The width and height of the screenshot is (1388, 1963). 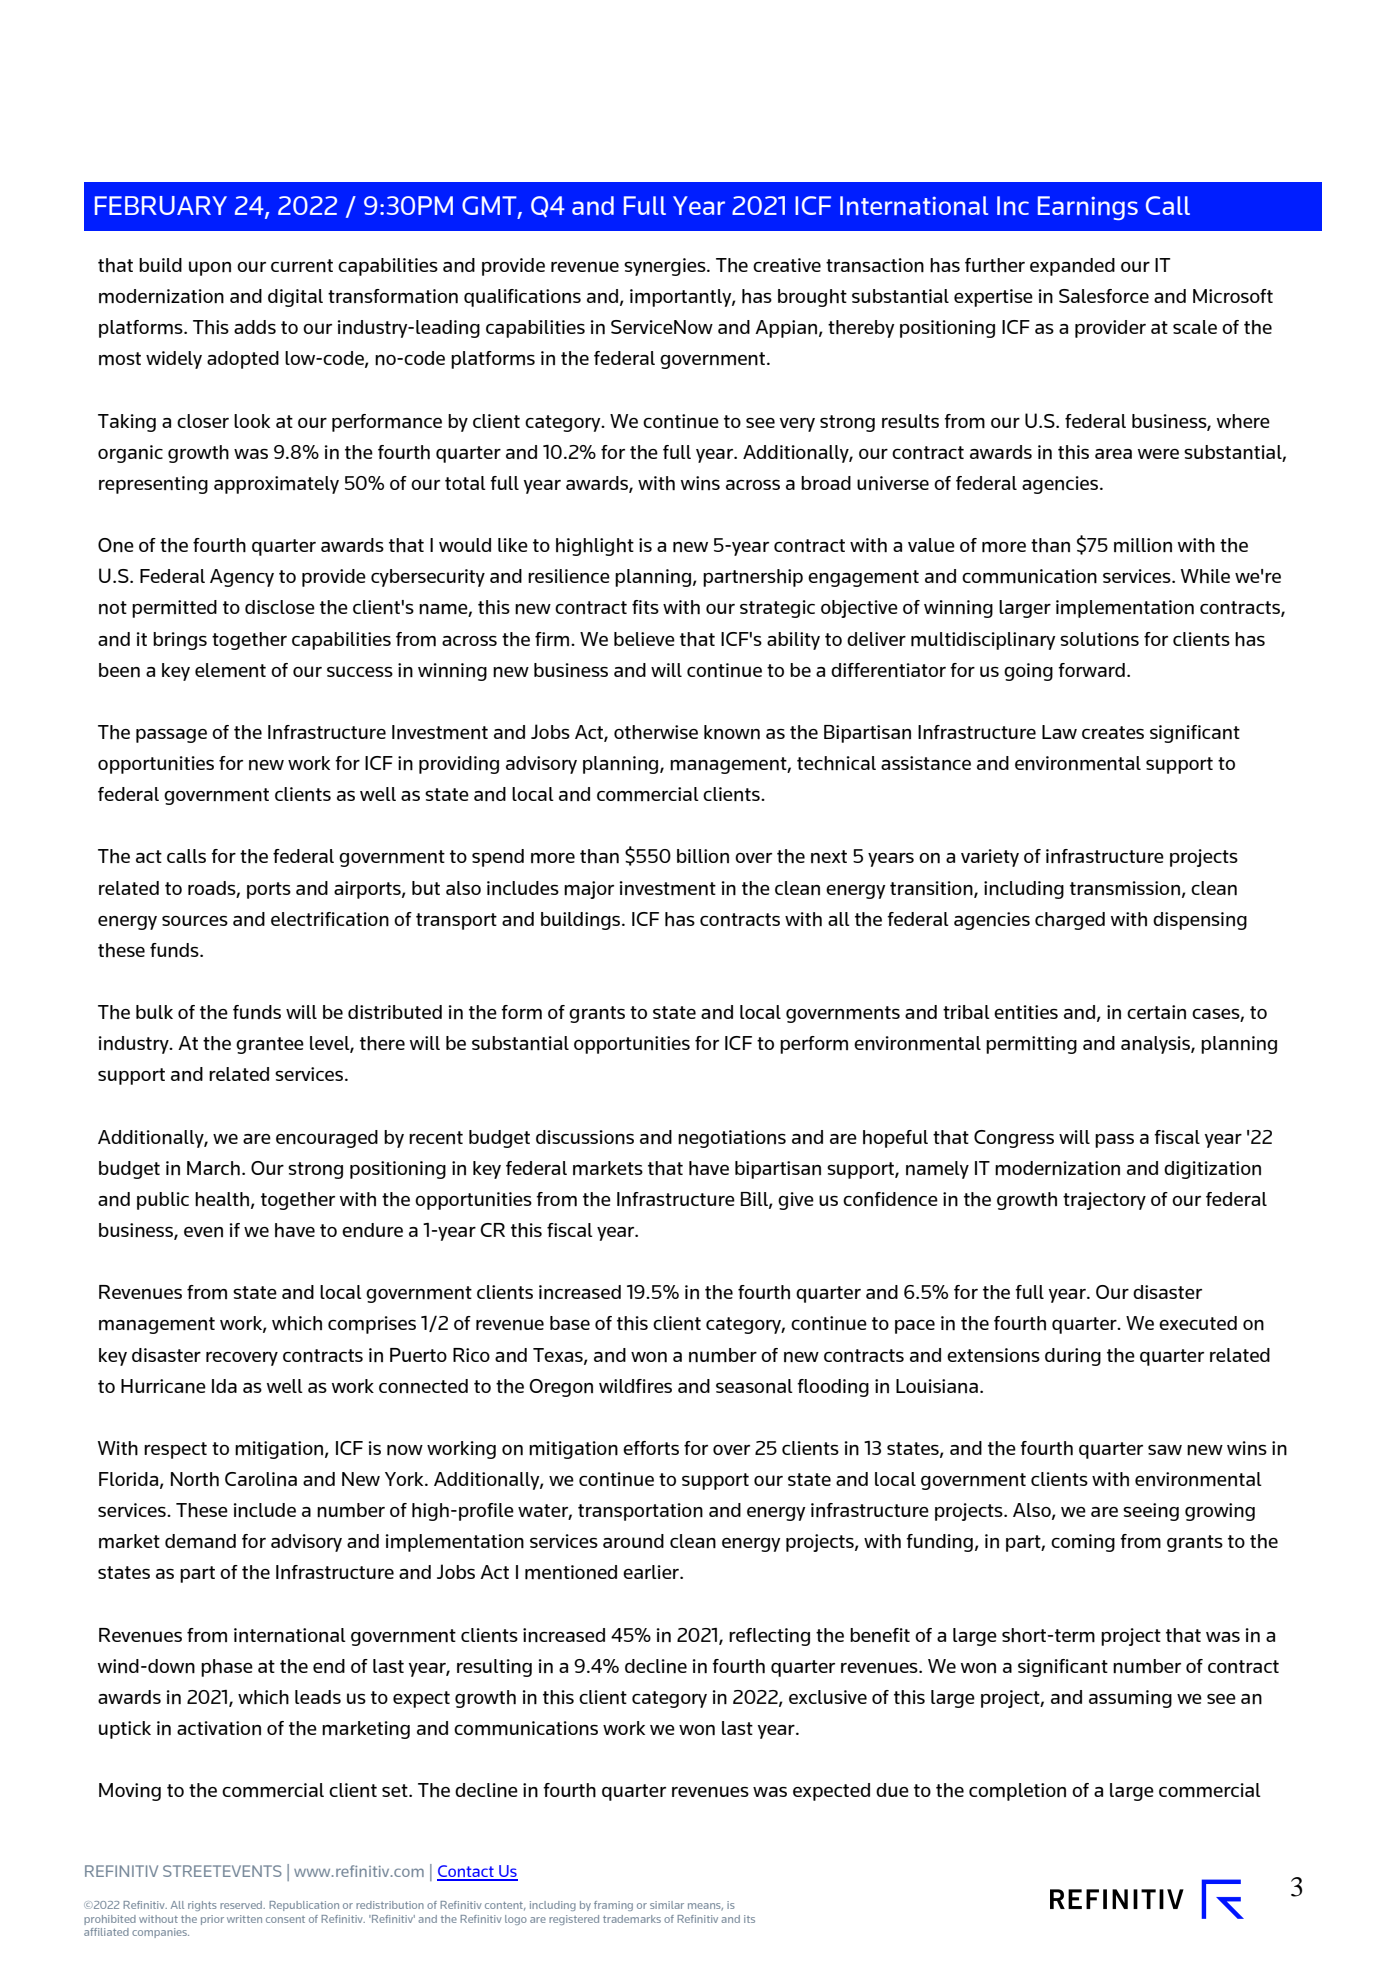 I want to click on permitting, so click(x=1031, y=1045).
